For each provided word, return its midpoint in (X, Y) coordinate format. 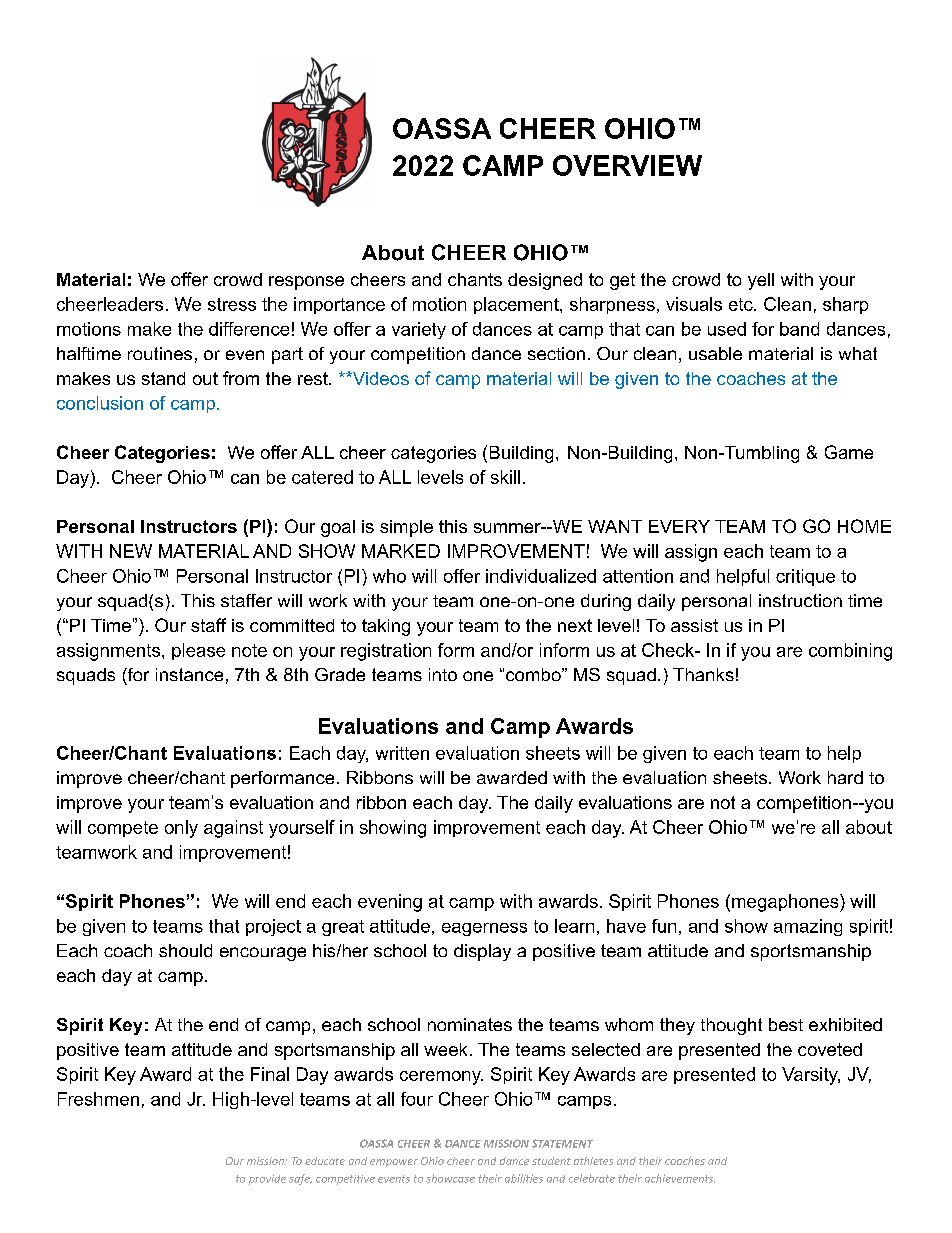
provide (267, 1179)
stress (232, 304)
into (443, 674)
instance (189, 674)
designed (545, 281)
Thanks (703, 674)
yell (761, 281)
